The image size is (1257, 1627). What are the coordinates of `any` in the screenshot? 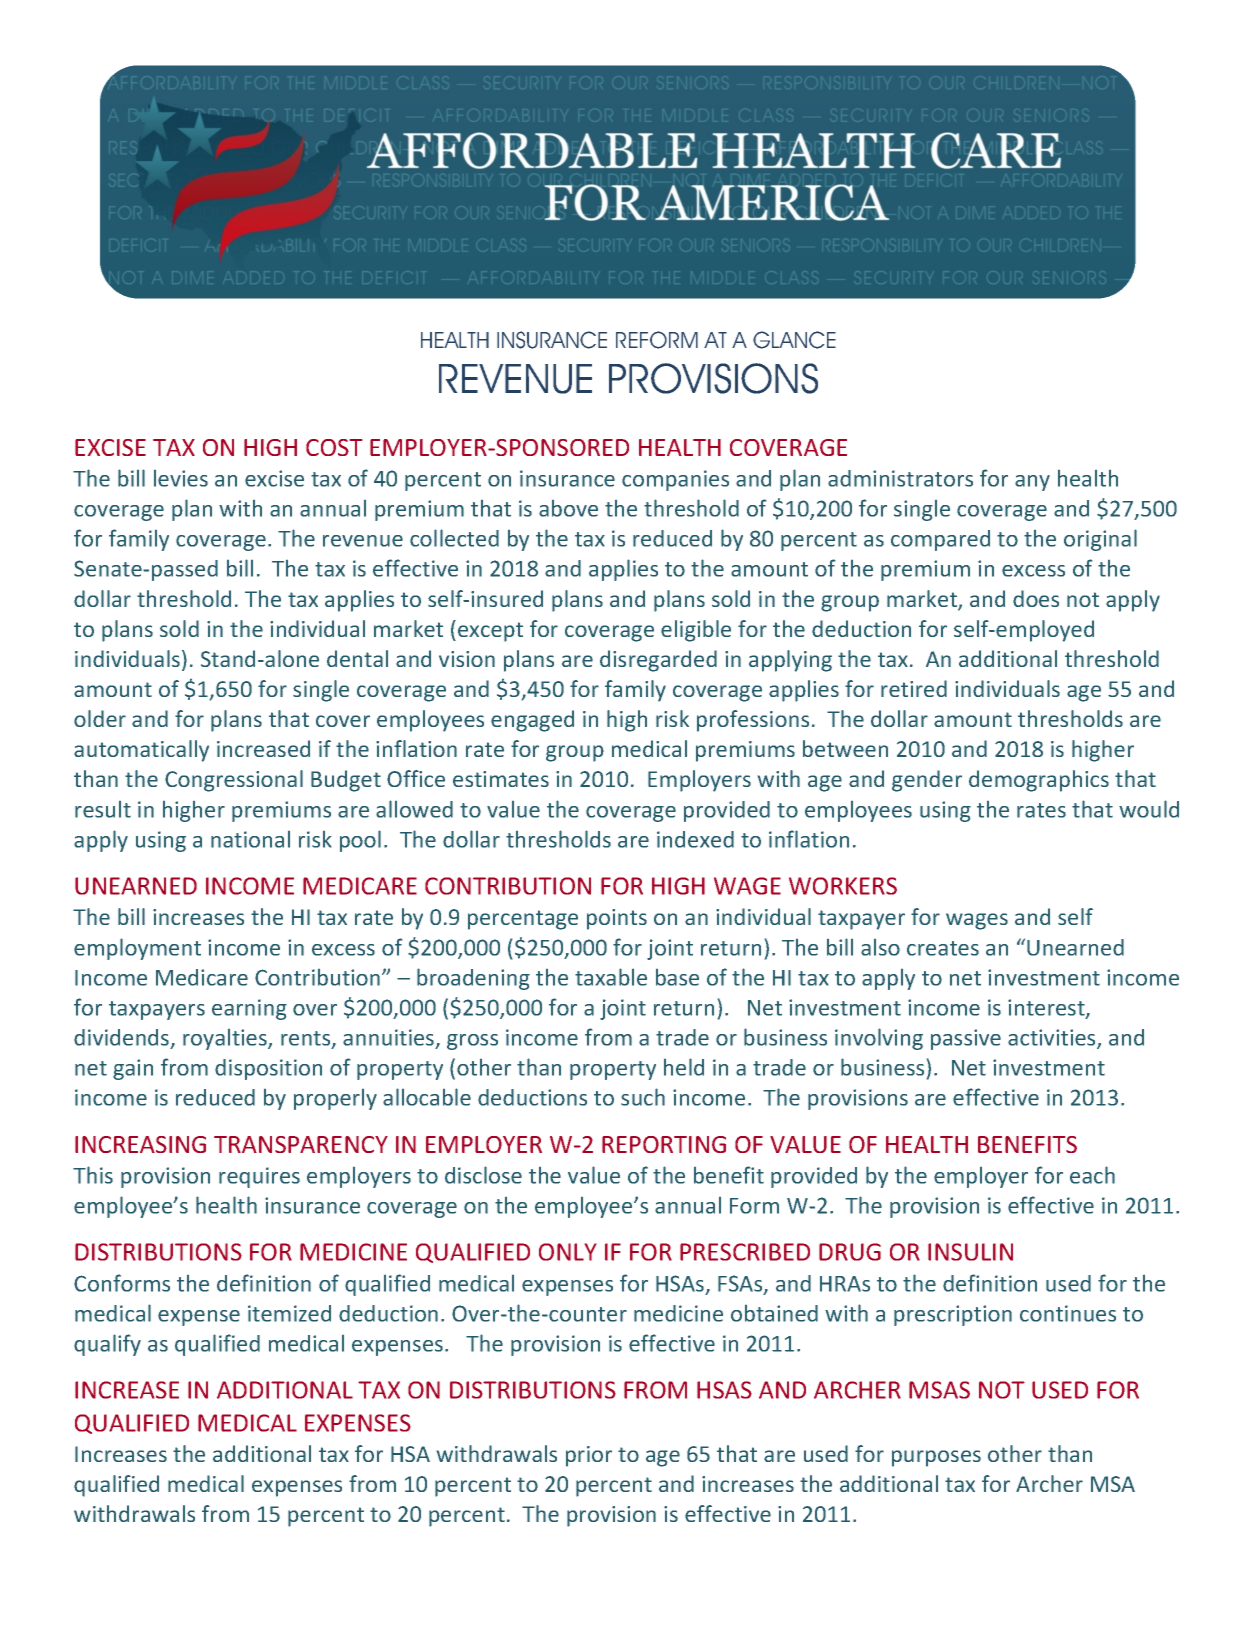 It's located at (1032, 483).
